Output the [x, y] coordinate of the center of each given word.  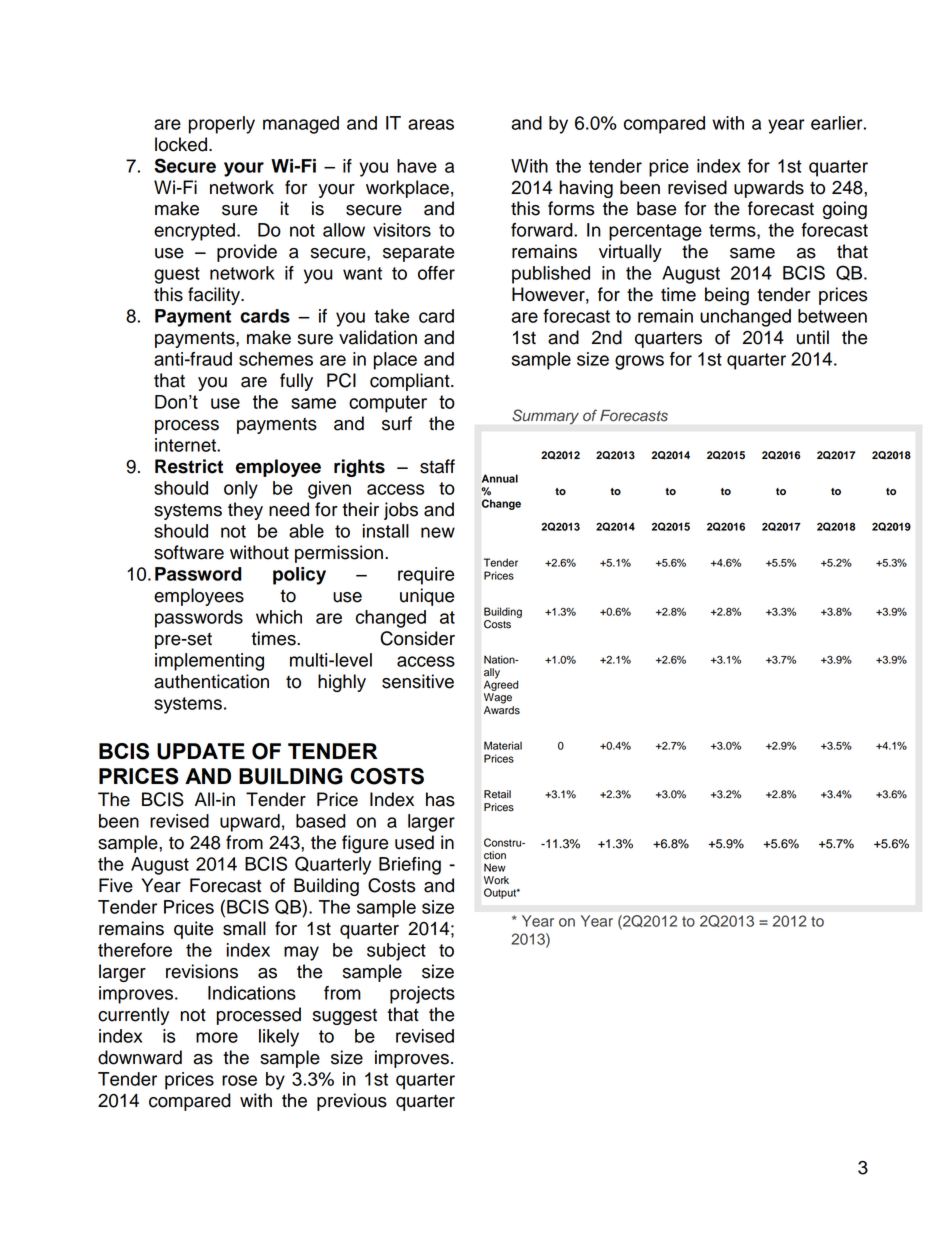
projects [422, 995]
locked [181, 144]
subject [396, 952]
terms [733, 231]
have [417, 166]
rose [239, 1080]
